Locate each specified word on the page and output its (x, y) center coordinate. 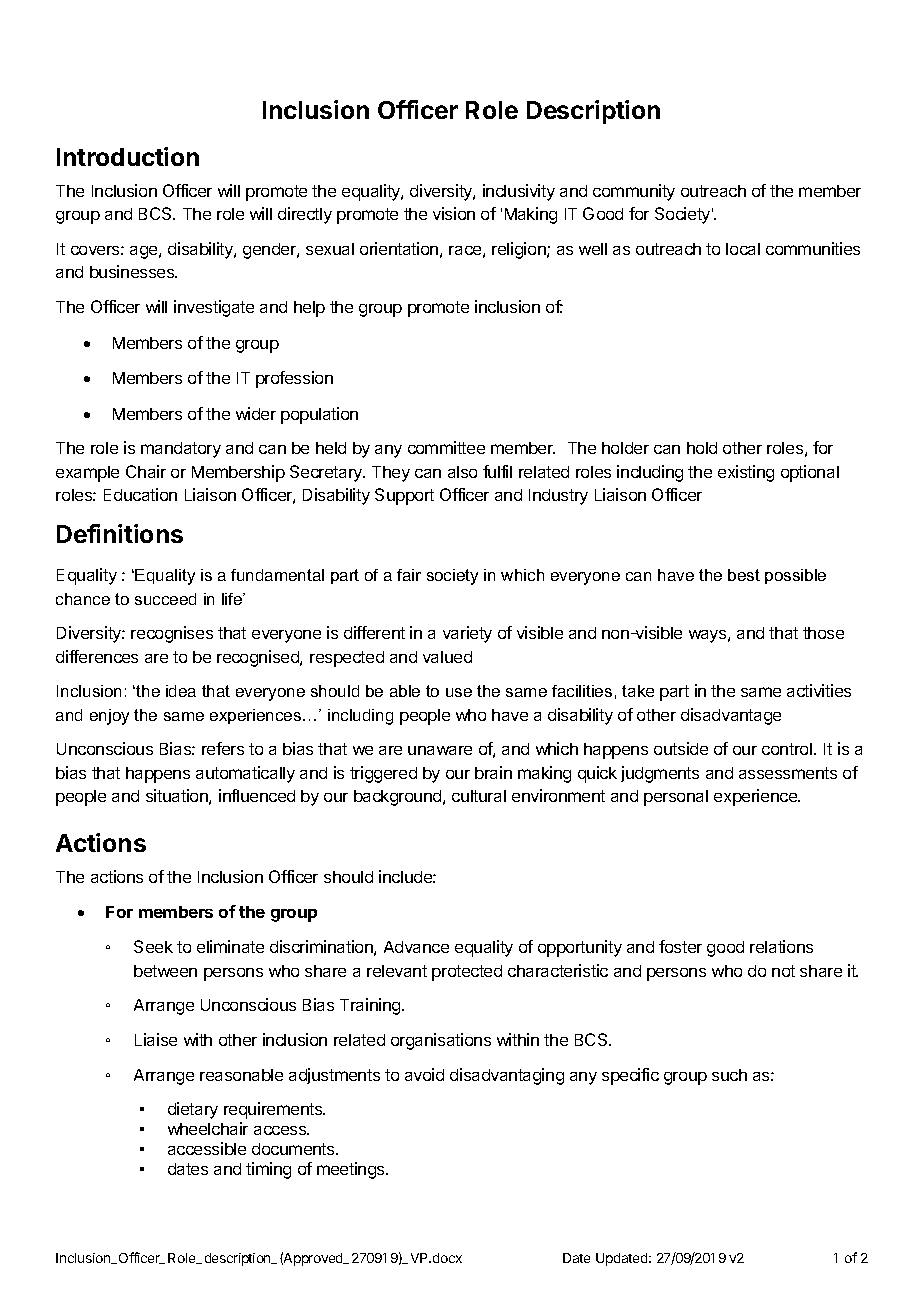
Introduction (128, 156)
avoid (424, 1074)
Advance (416, 947)
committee (446, 447)
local (743, 249)
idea (181, 691)
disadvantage (731, 716)
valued (447, 657)
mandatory (181, 450)
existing (746, 473)
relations (781, 946)
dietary (193, 1110)
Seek (153, 946)
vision (454, 213)
